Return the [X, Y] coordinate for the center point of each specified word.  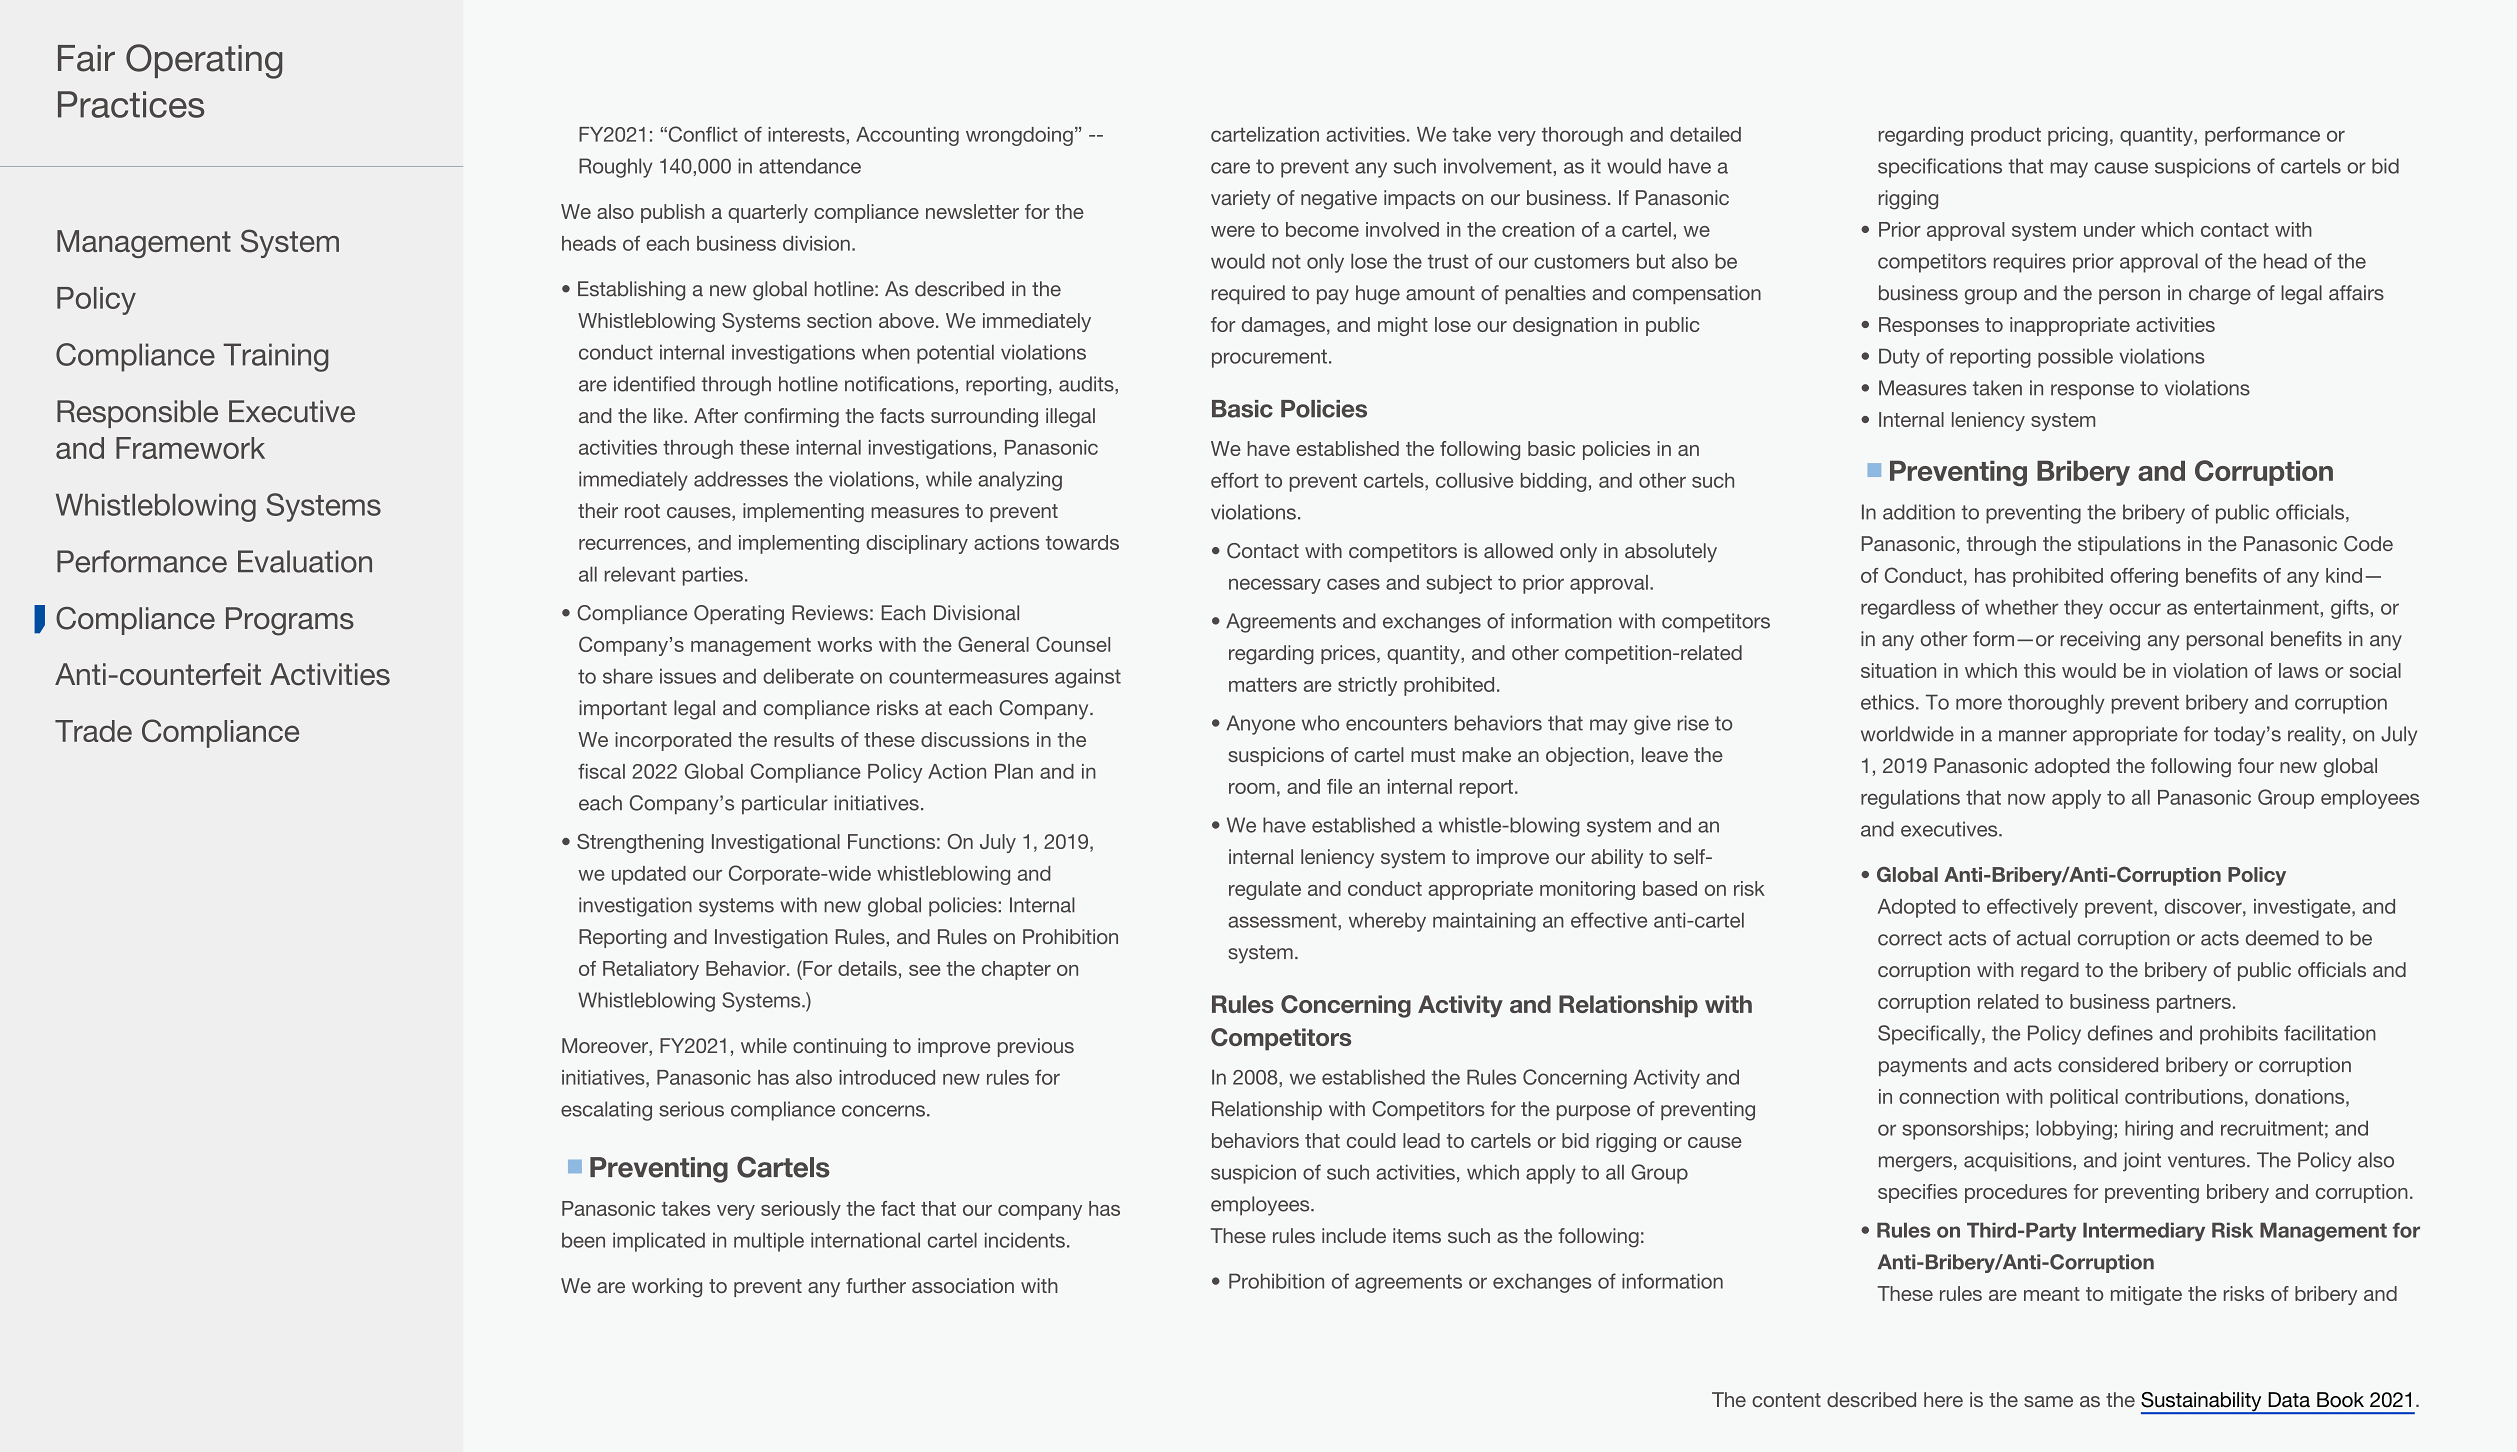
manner [2033, 736]
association [963, 1285]
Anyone [1260, 725]
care [1230, 168]
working [667, 1288]
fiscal [601, 771]
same [2048, 1401]
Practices [131, 104]
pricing [2078, 136]
